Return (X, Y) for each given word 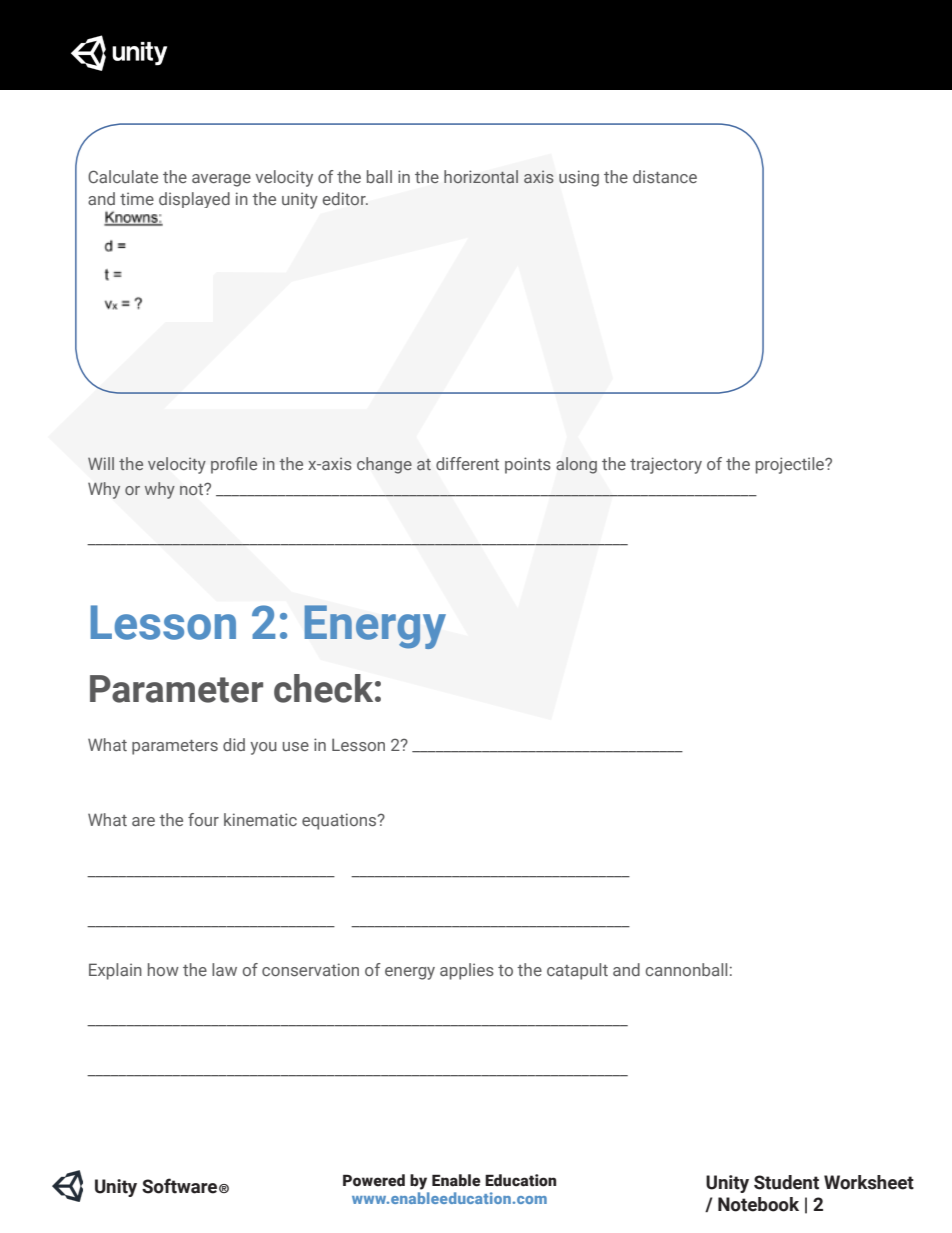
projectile (791, 465)
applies (467, 971)
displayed (194, 200)
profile (234, 465)
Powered (374, 1180)
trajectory (666, 465)
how (163, 969)
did (234, 744)
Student (786, 1182)
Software (179, 1186)
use (296, 746)
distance (665, 176)
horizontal (481, 176)
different (467, 463)
